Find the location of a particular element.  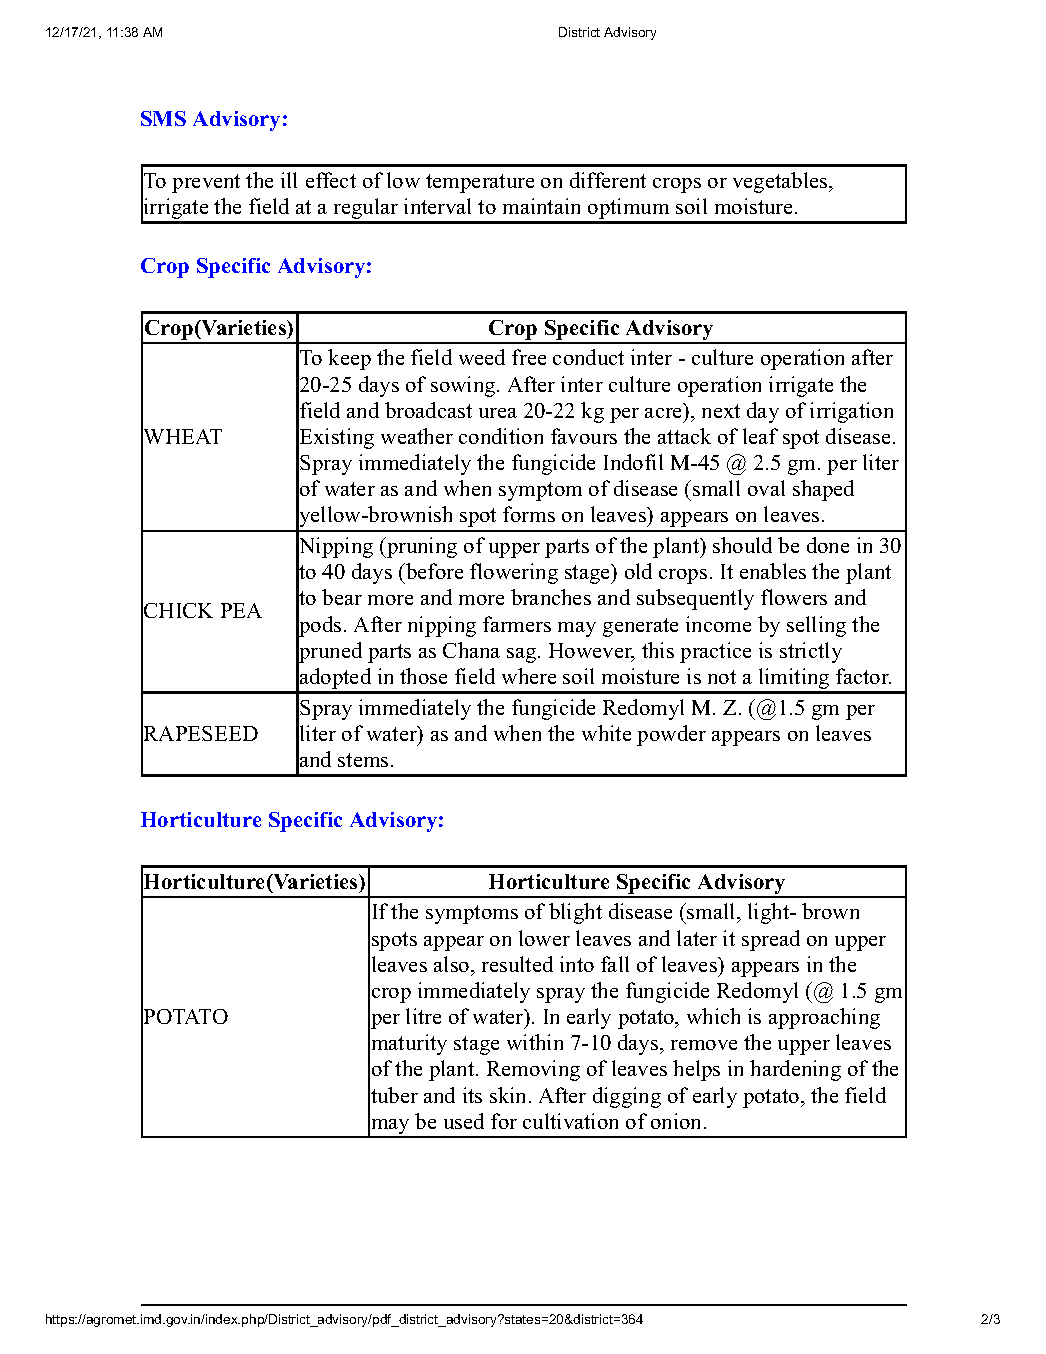

temperature is located at coordinates (480, 183).
